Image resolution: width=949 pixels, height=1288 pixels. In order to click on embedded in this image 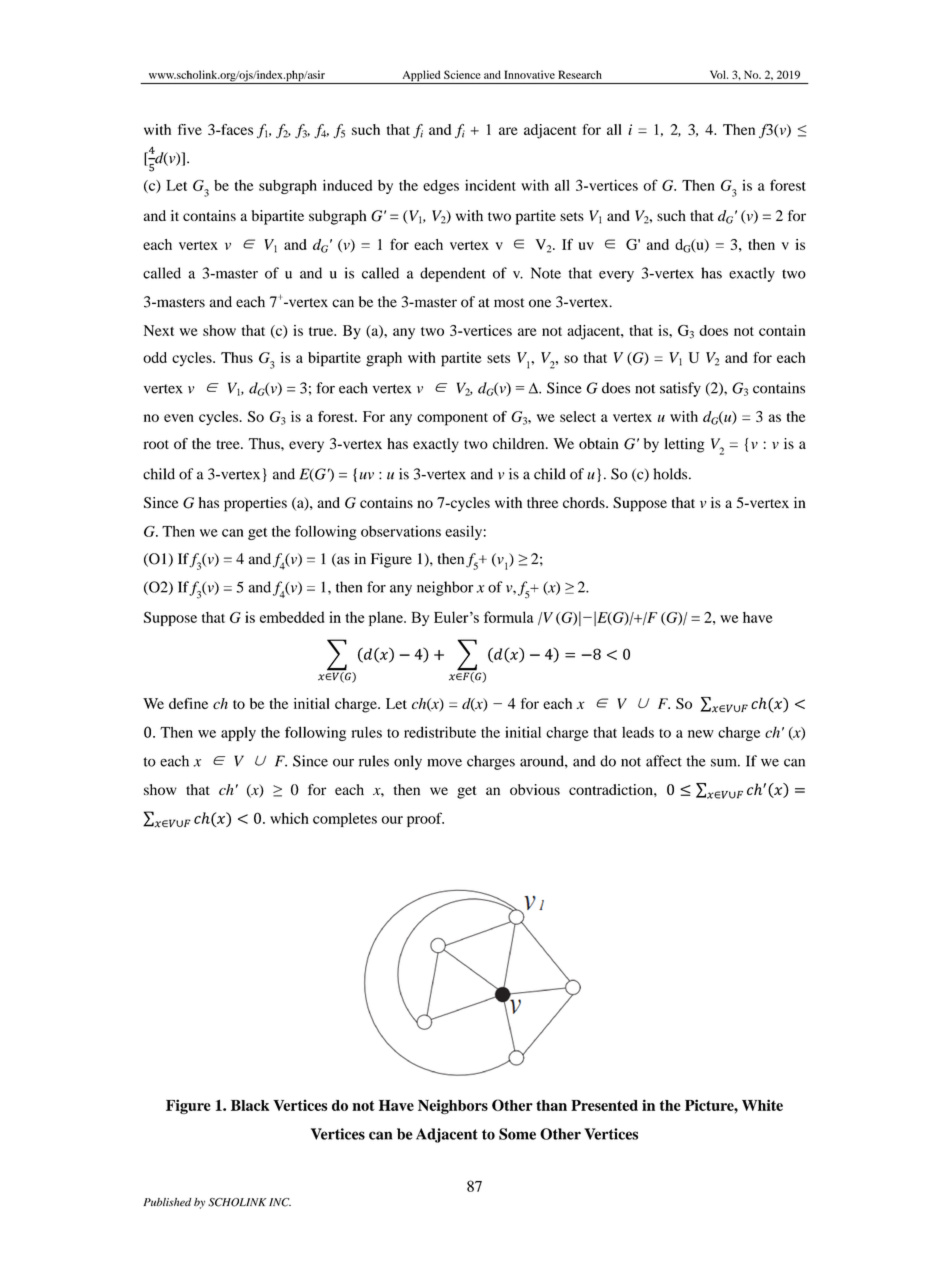, I will do `click(292, 617)`.
